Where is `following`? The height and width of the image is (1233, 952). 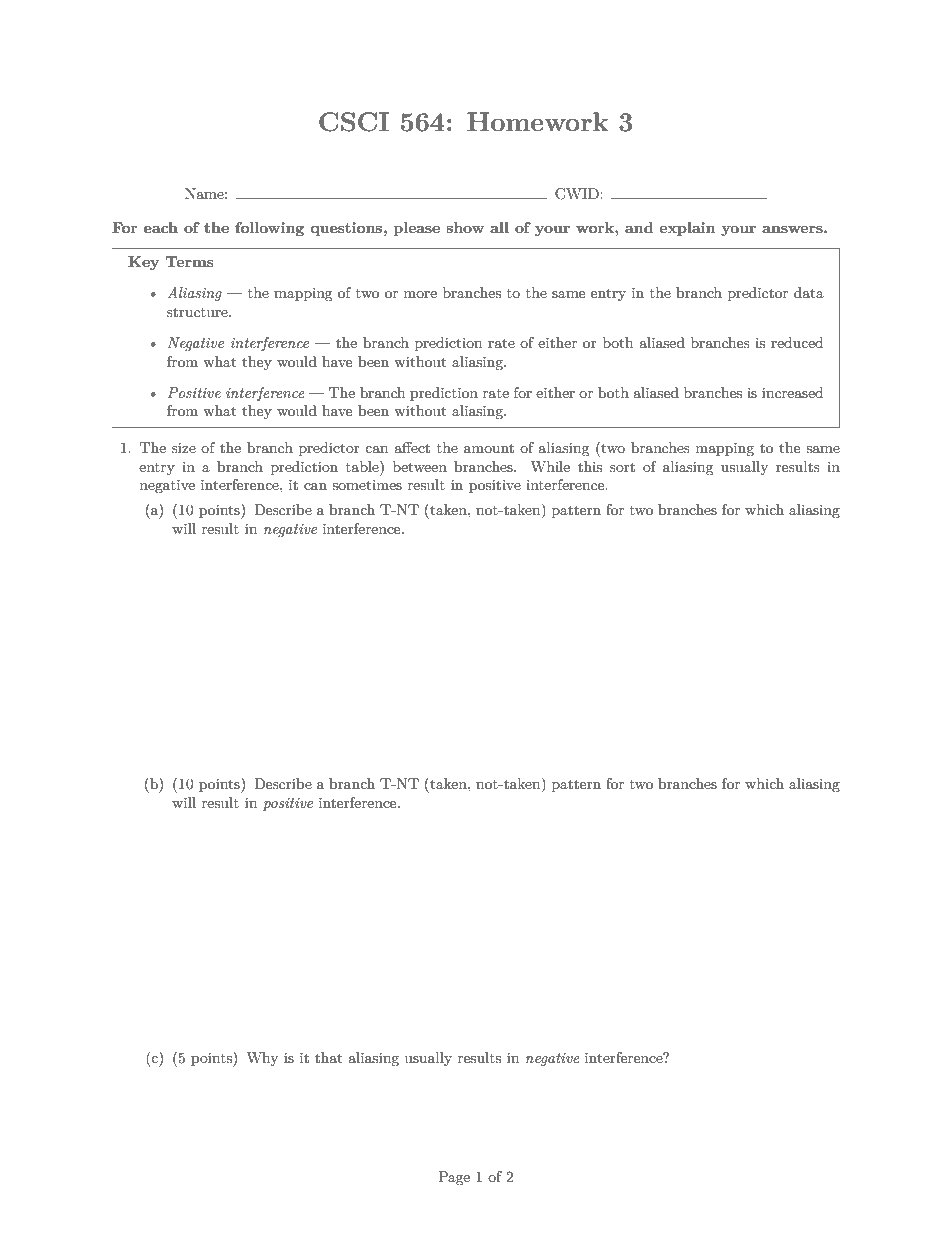 following is located at coordinates (269, 229).
